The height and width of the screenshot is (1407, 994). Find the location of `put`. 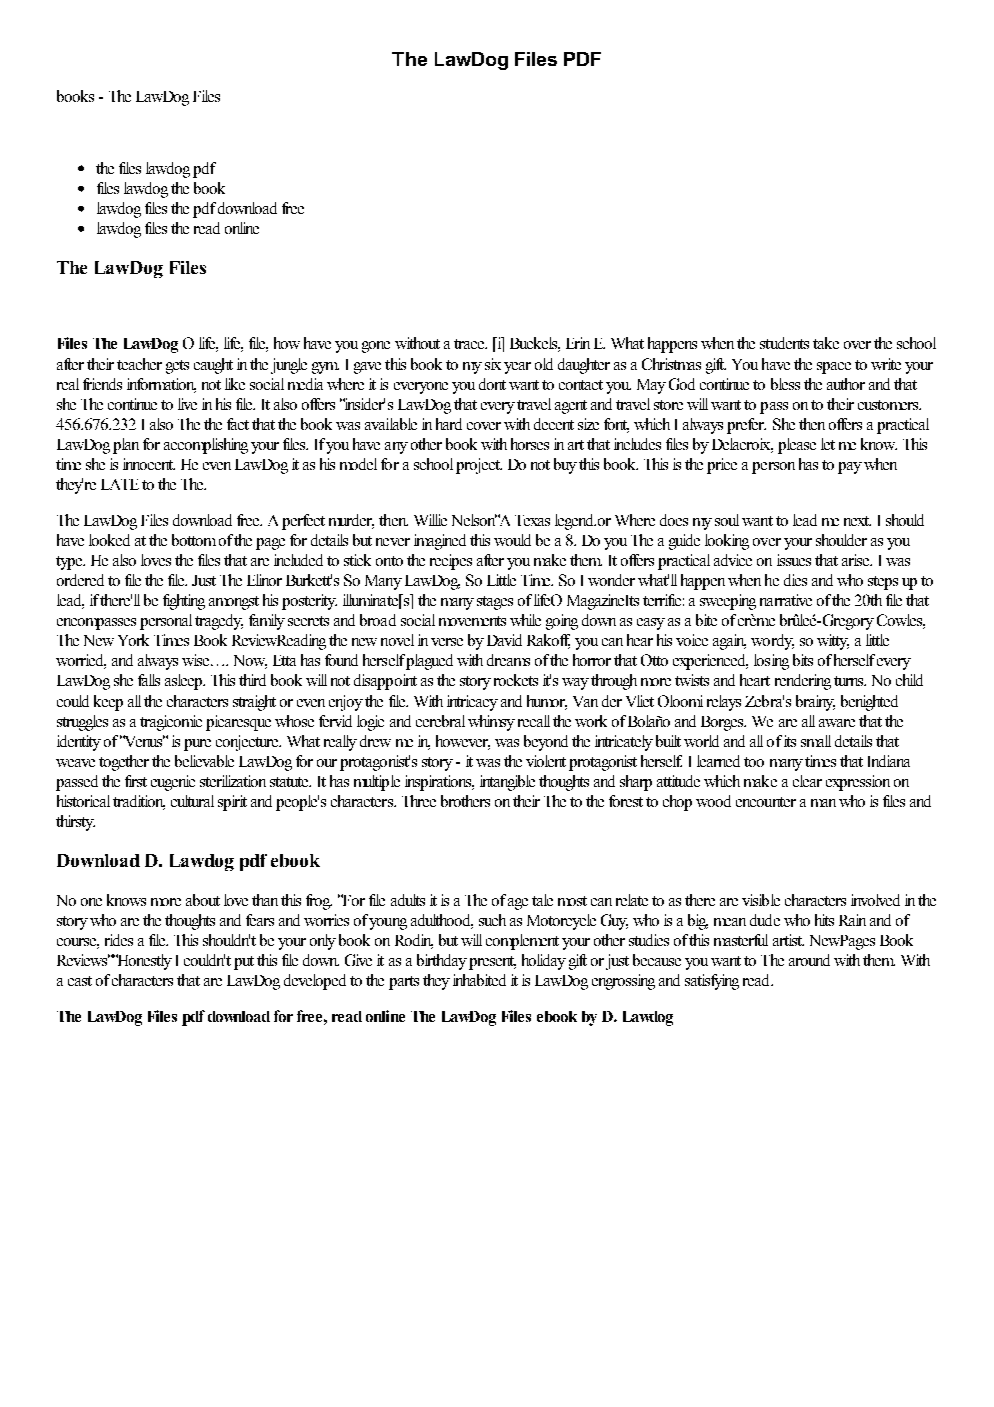

put is located at coordinates (244, 963).
